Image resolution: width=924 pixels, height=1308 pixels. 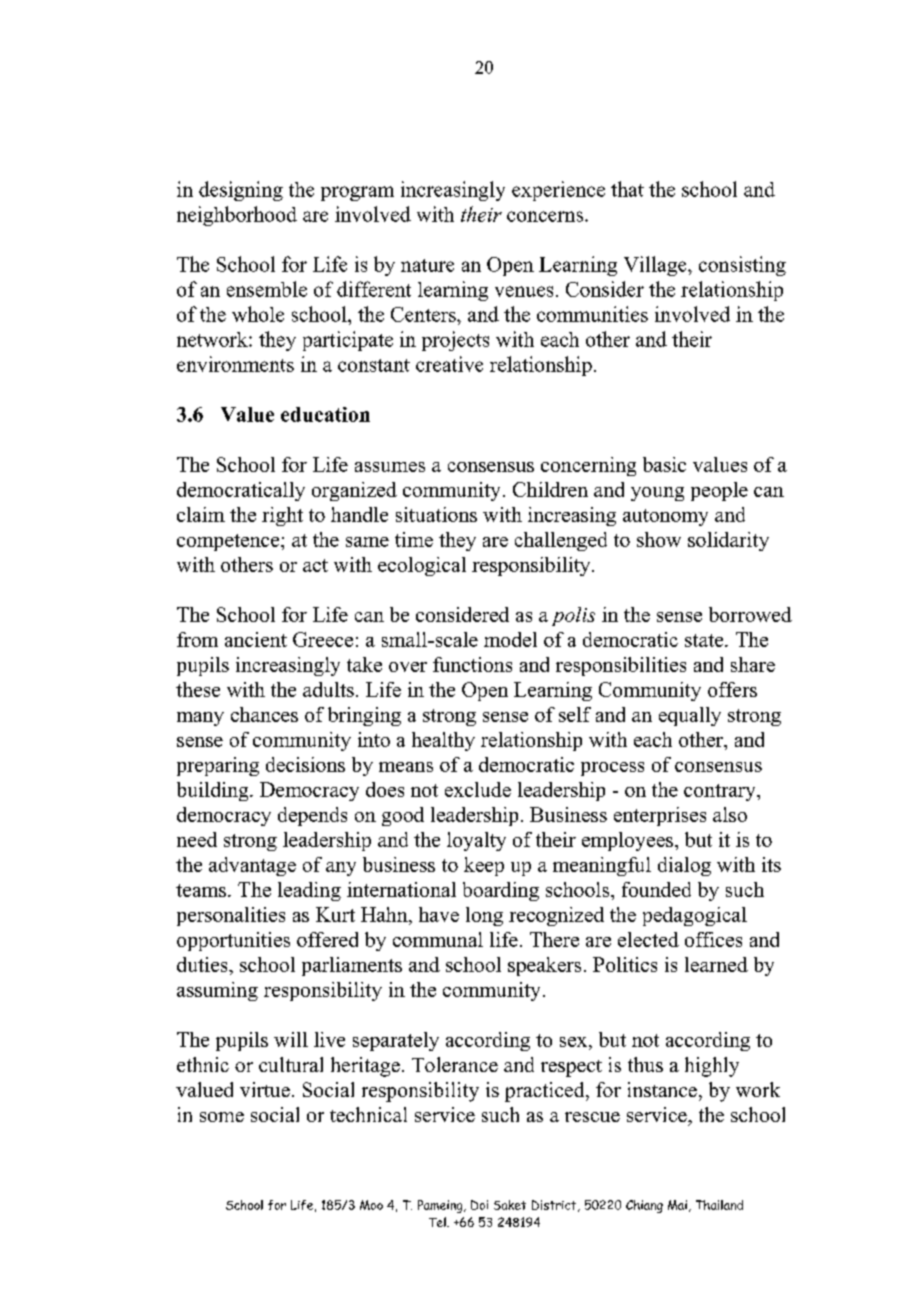 I want to click on functions, so click(x=472, y=664).
